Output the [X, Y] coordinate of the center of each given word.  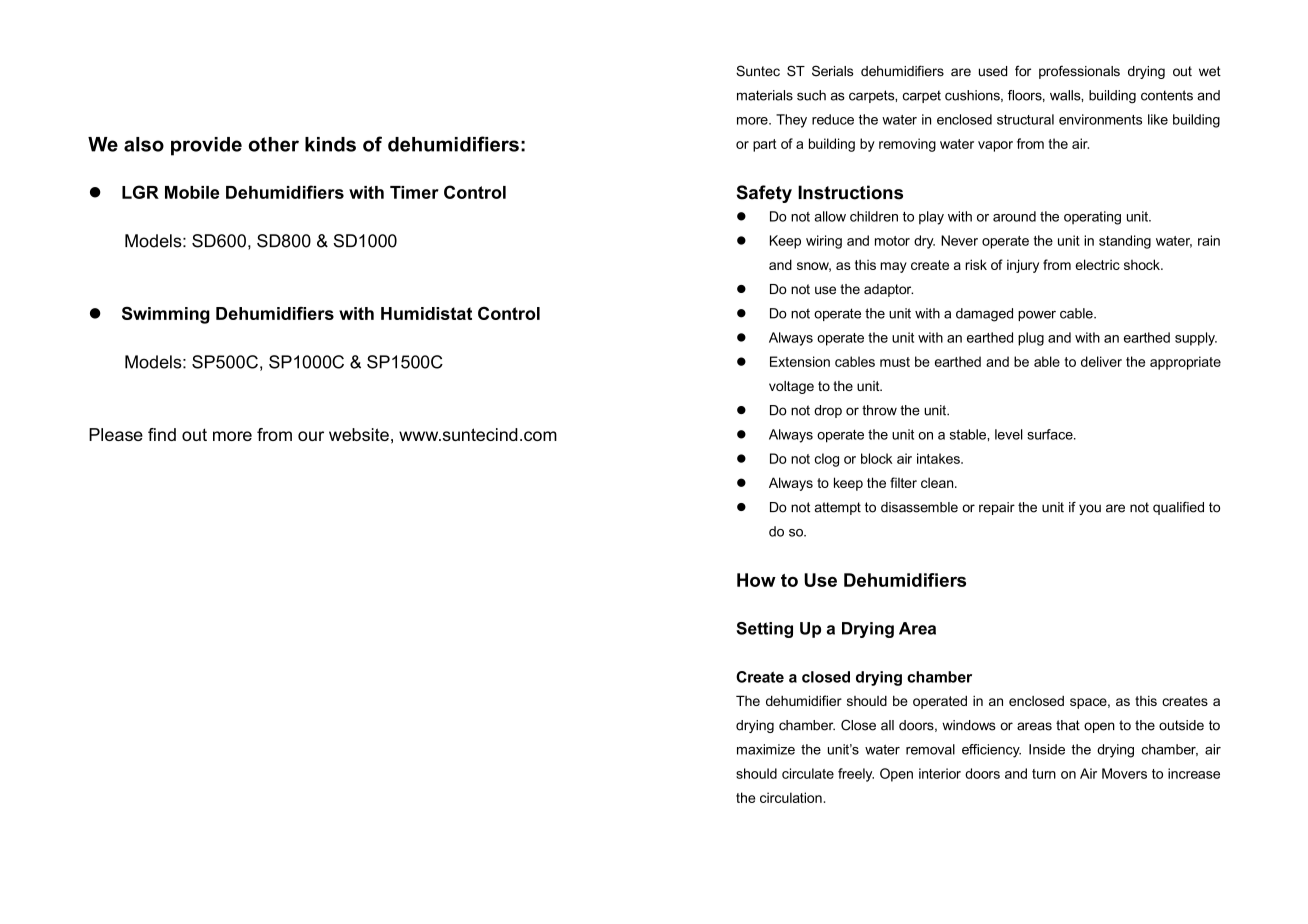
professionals [1079, 72]
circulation [791, 797]
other [274, 144]
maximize [766, 749]
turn [1044, 774]
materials [765, 95]
